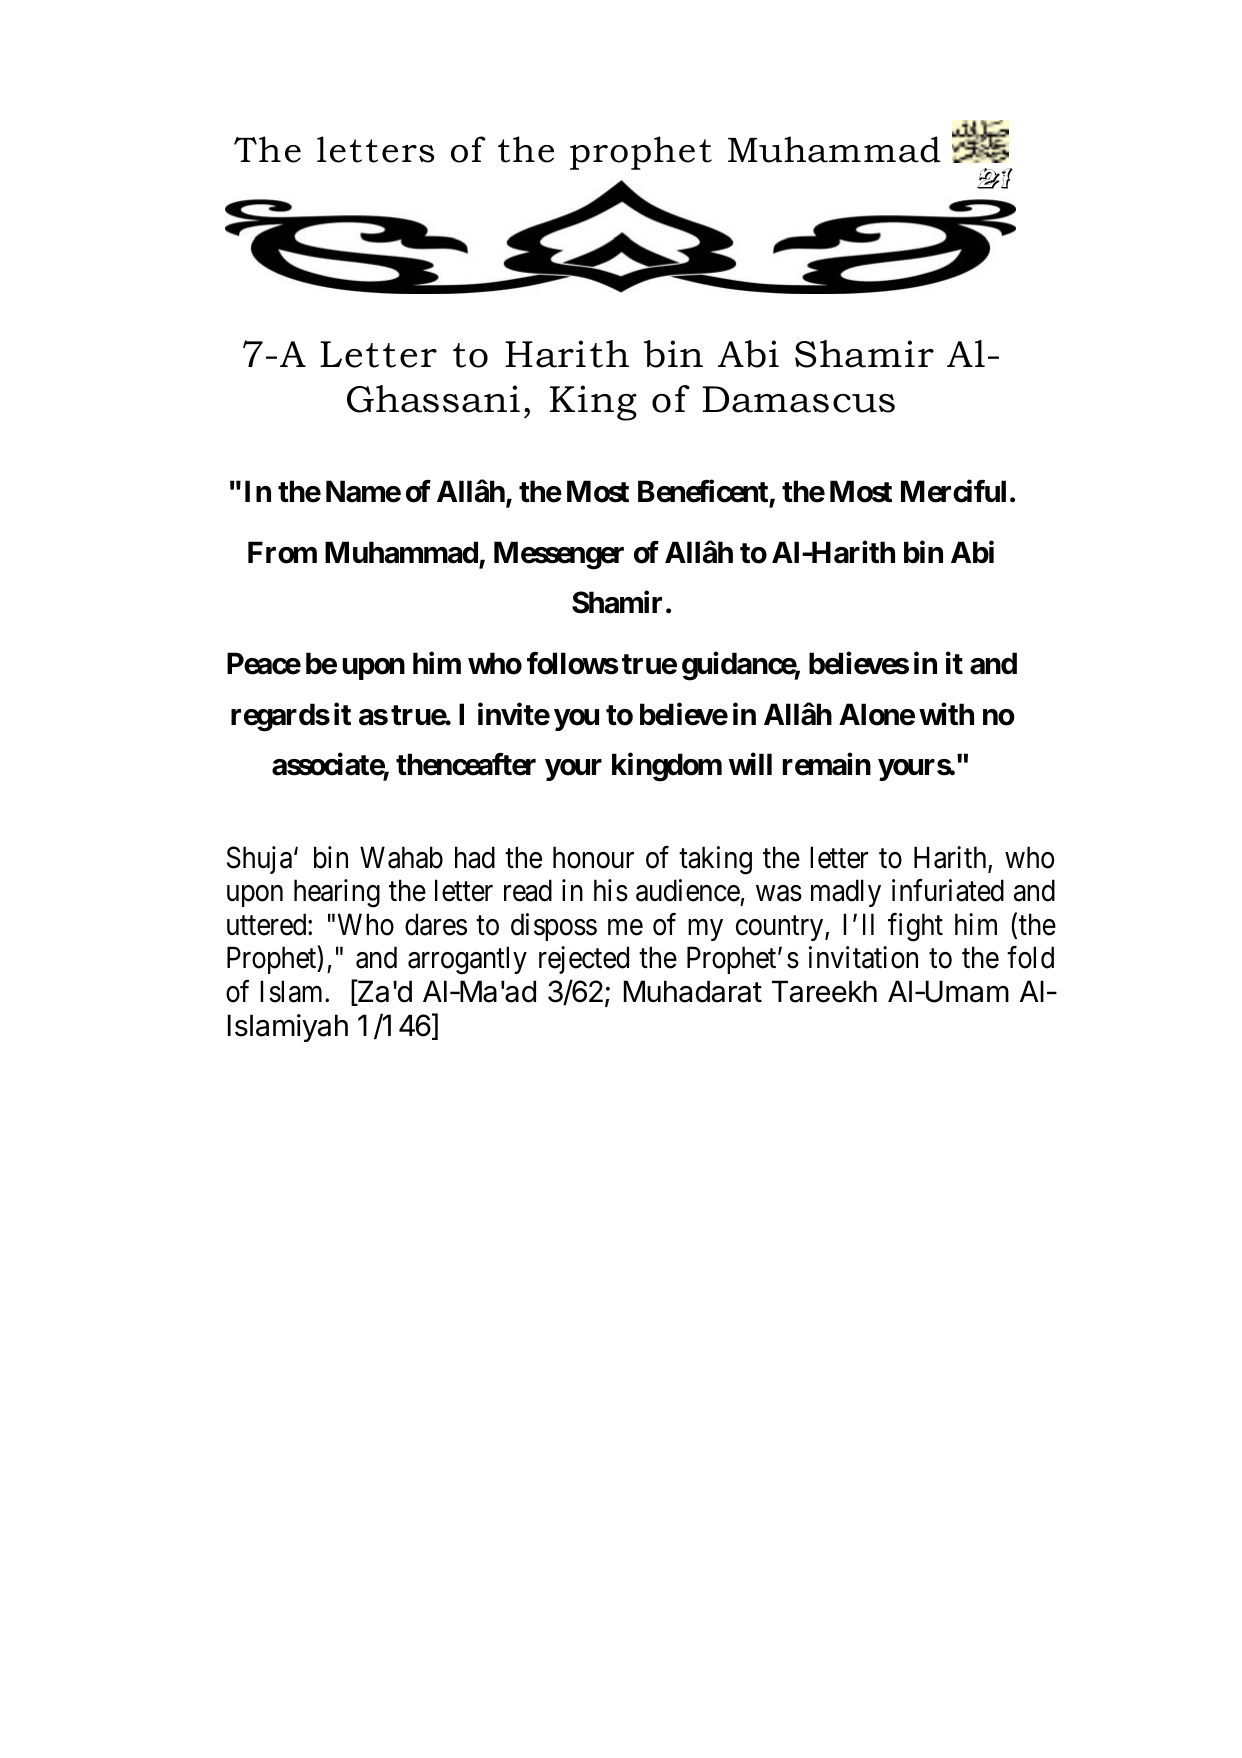  What do you see at coordinates (750, 764) in the page?
I see `will` at bounding box center [750, 764].
